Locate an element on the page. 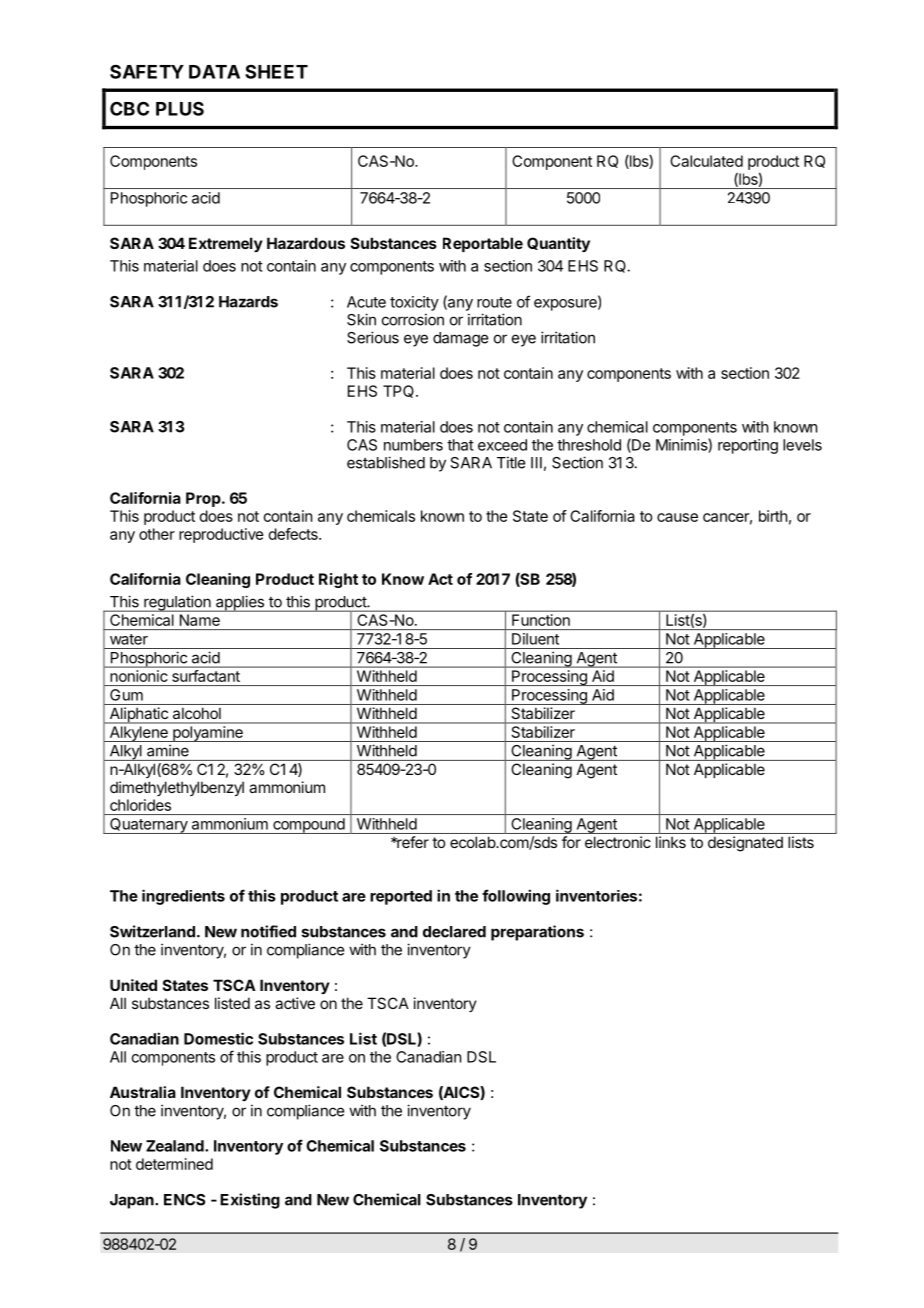 The height and width of the document is (1308, 924). Reportable is located at coordinates (483, 244).
